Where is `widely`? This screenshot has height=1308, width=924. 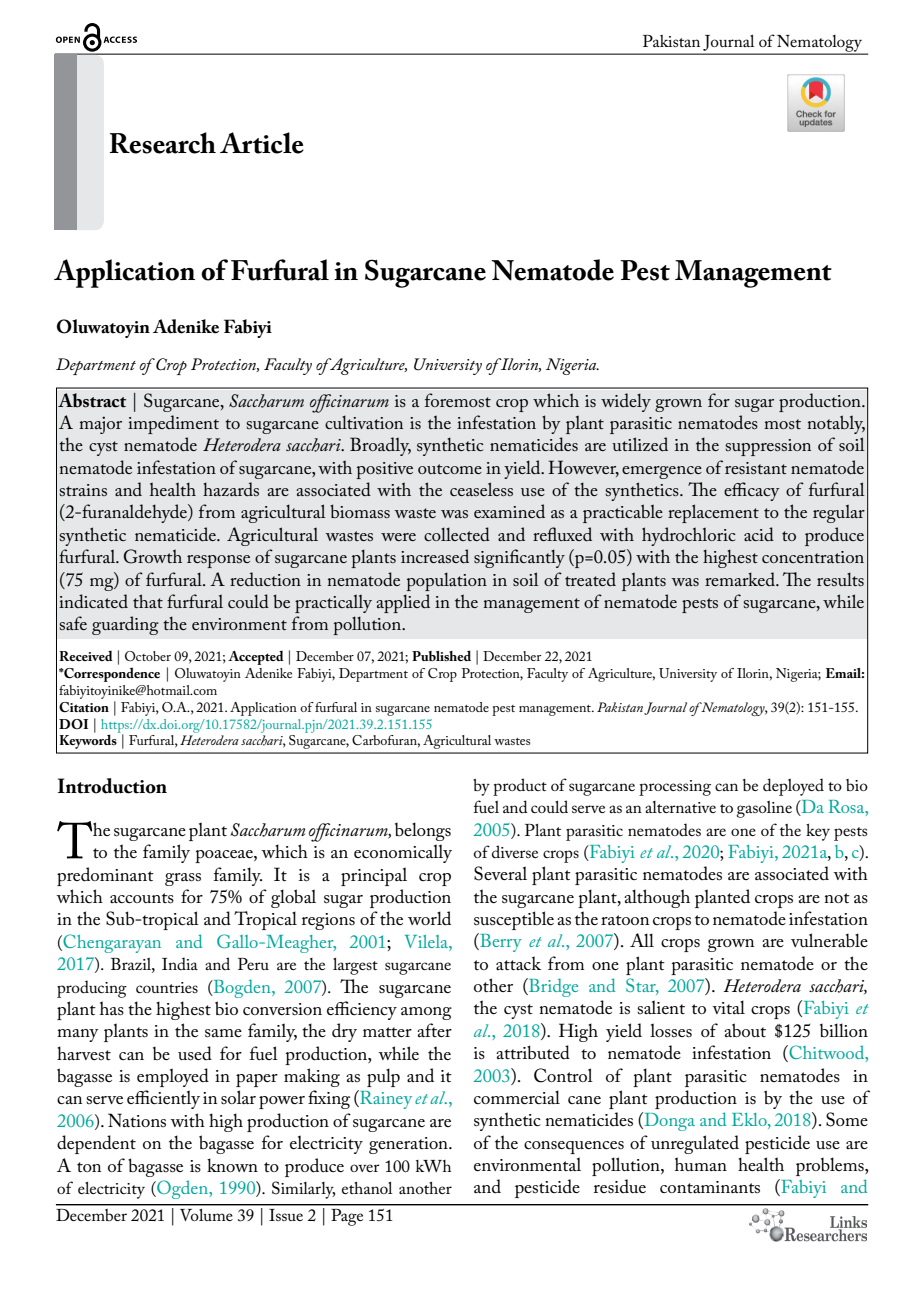 widely is located at coordinates (626, 402).
